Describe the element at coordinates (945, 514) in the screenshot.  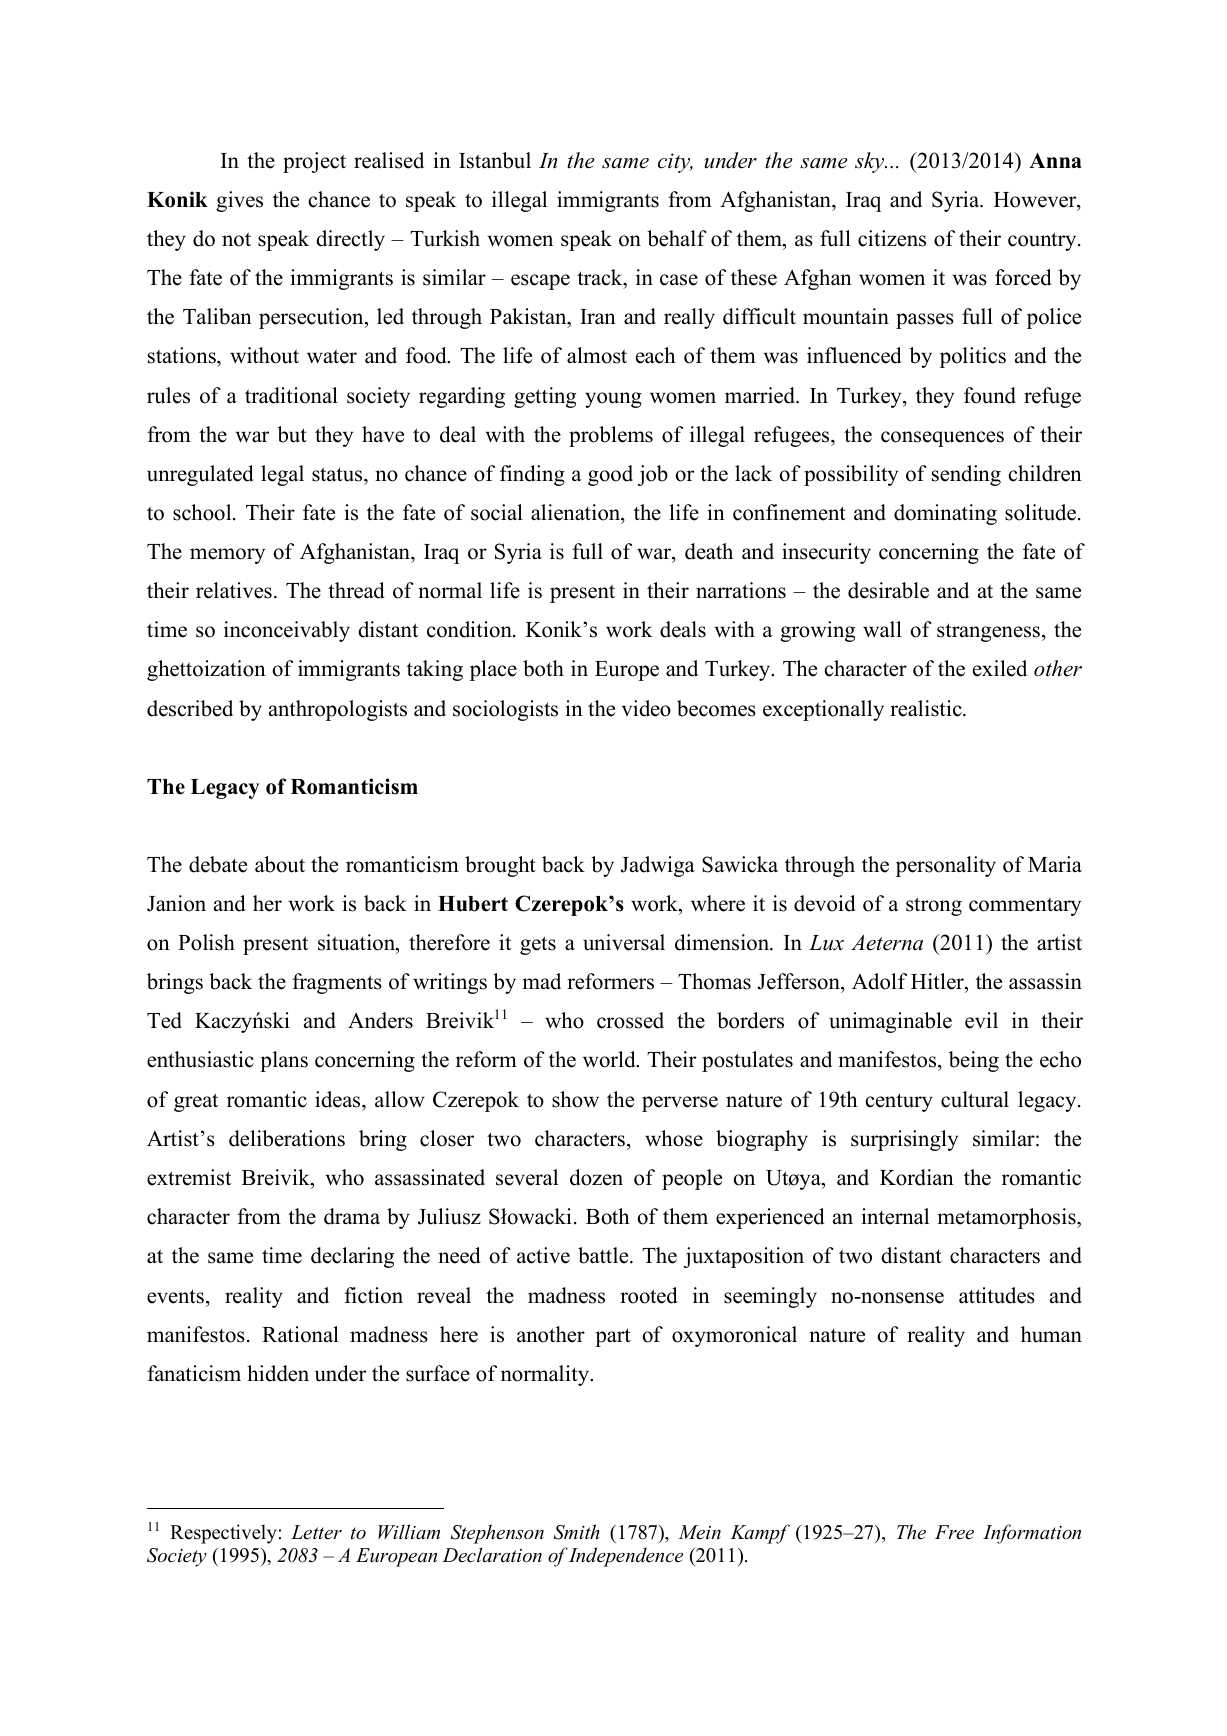
I see `dominating` at that location.
